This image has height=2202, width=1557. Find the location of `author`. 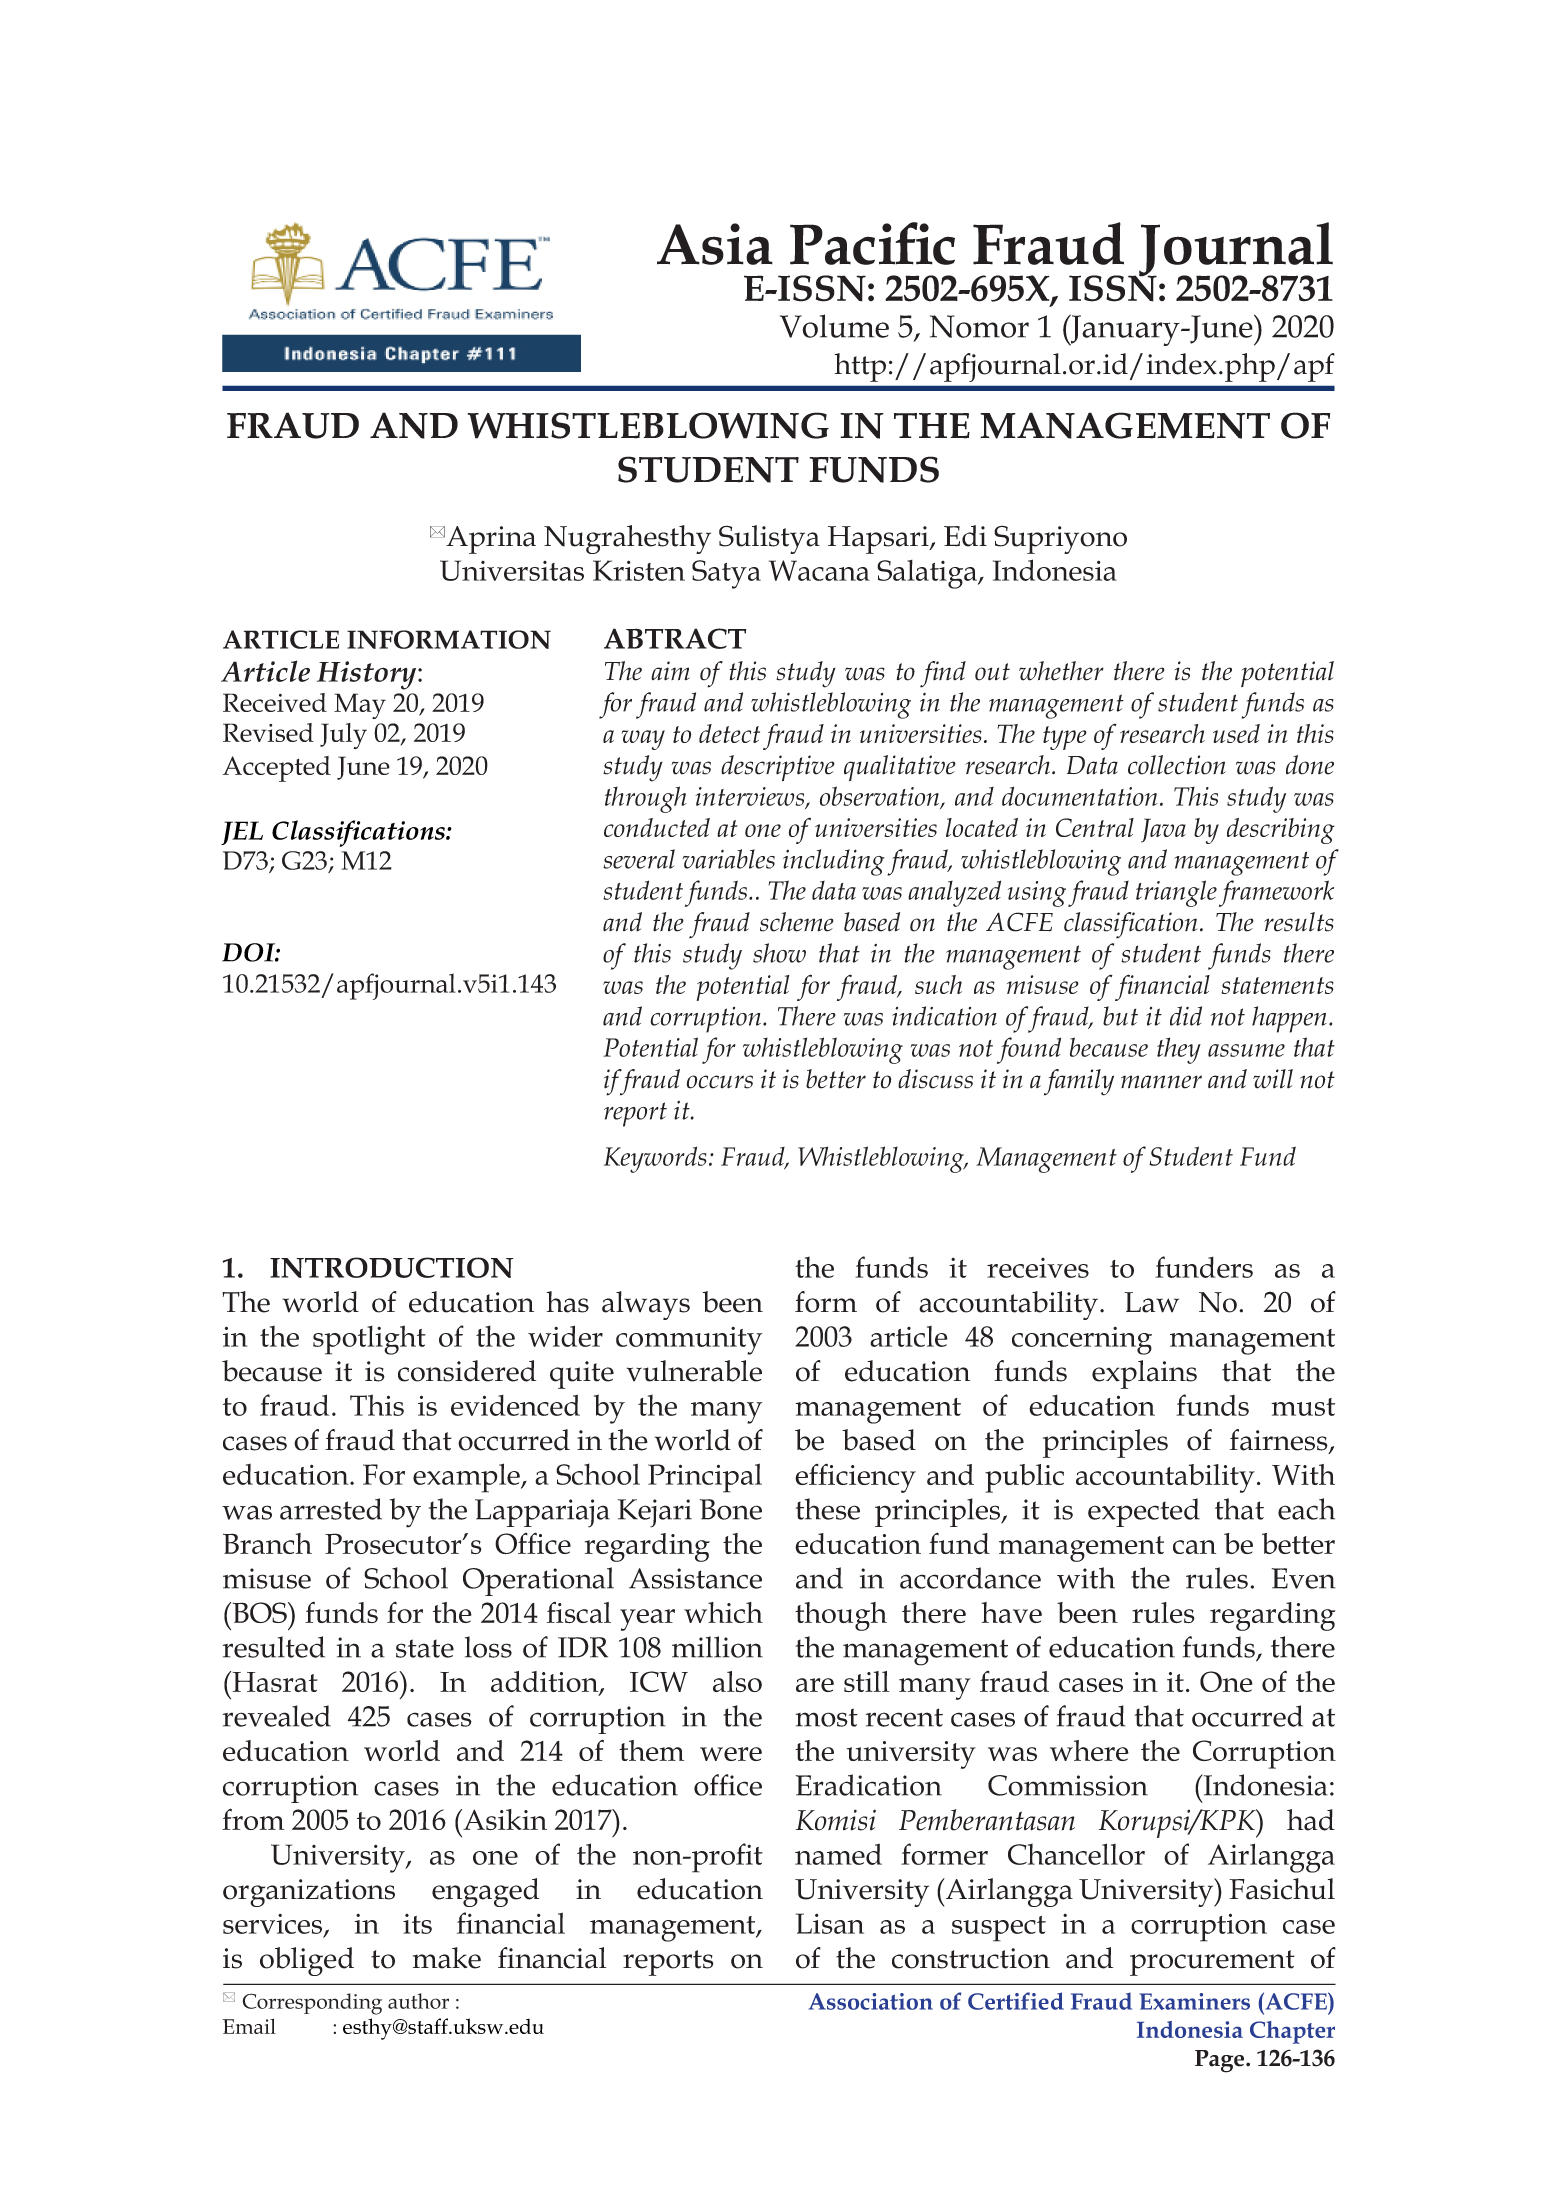

author is located at coordinates (418, 2001).
